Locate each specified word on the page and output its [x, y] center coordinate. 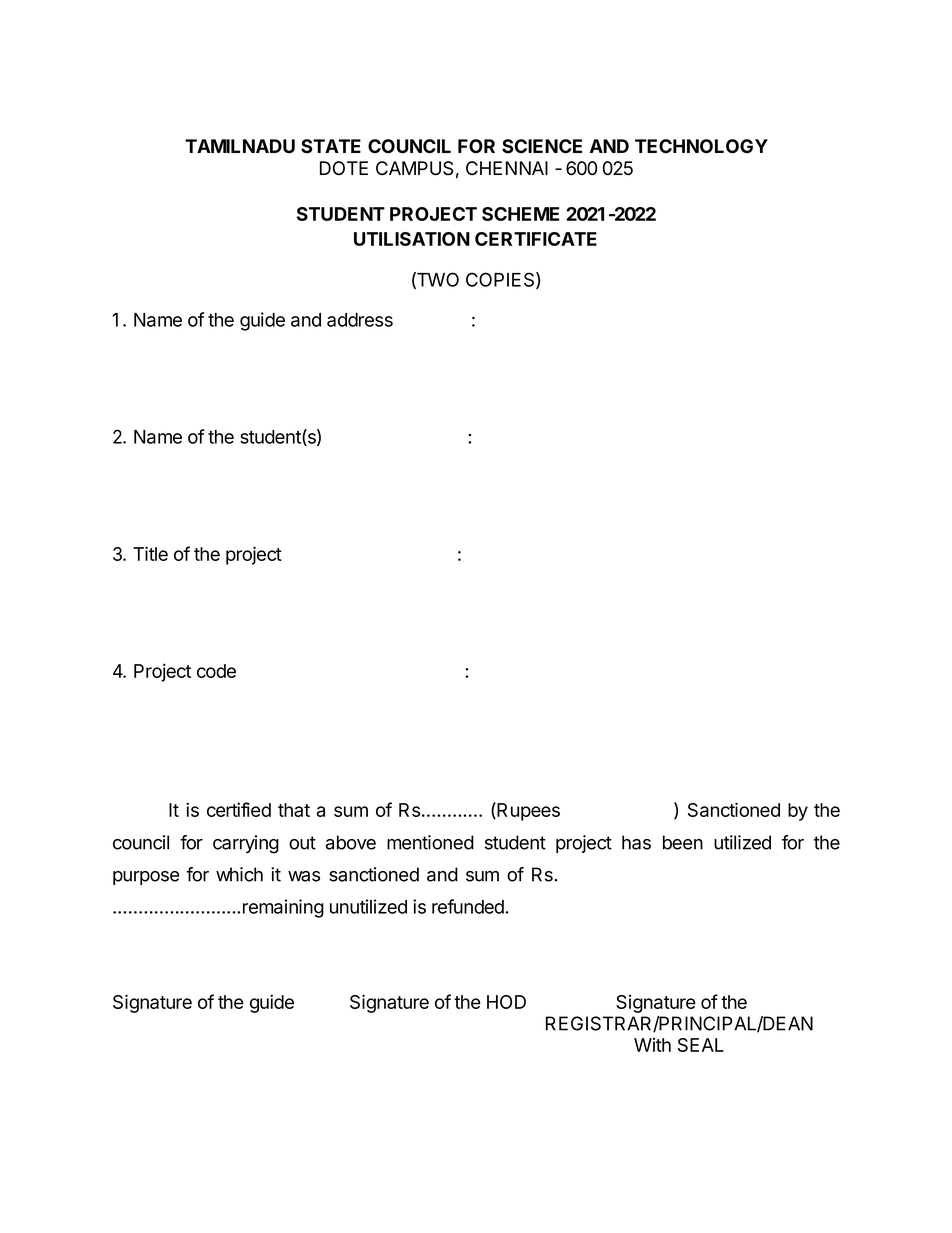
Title [150, 553]
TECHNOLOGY [701, 146]
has [636, 842]
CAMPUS [414, 168]
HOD [506, 1002]
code [216, 671]
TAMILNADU [240, 146]
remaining [283, 908]
